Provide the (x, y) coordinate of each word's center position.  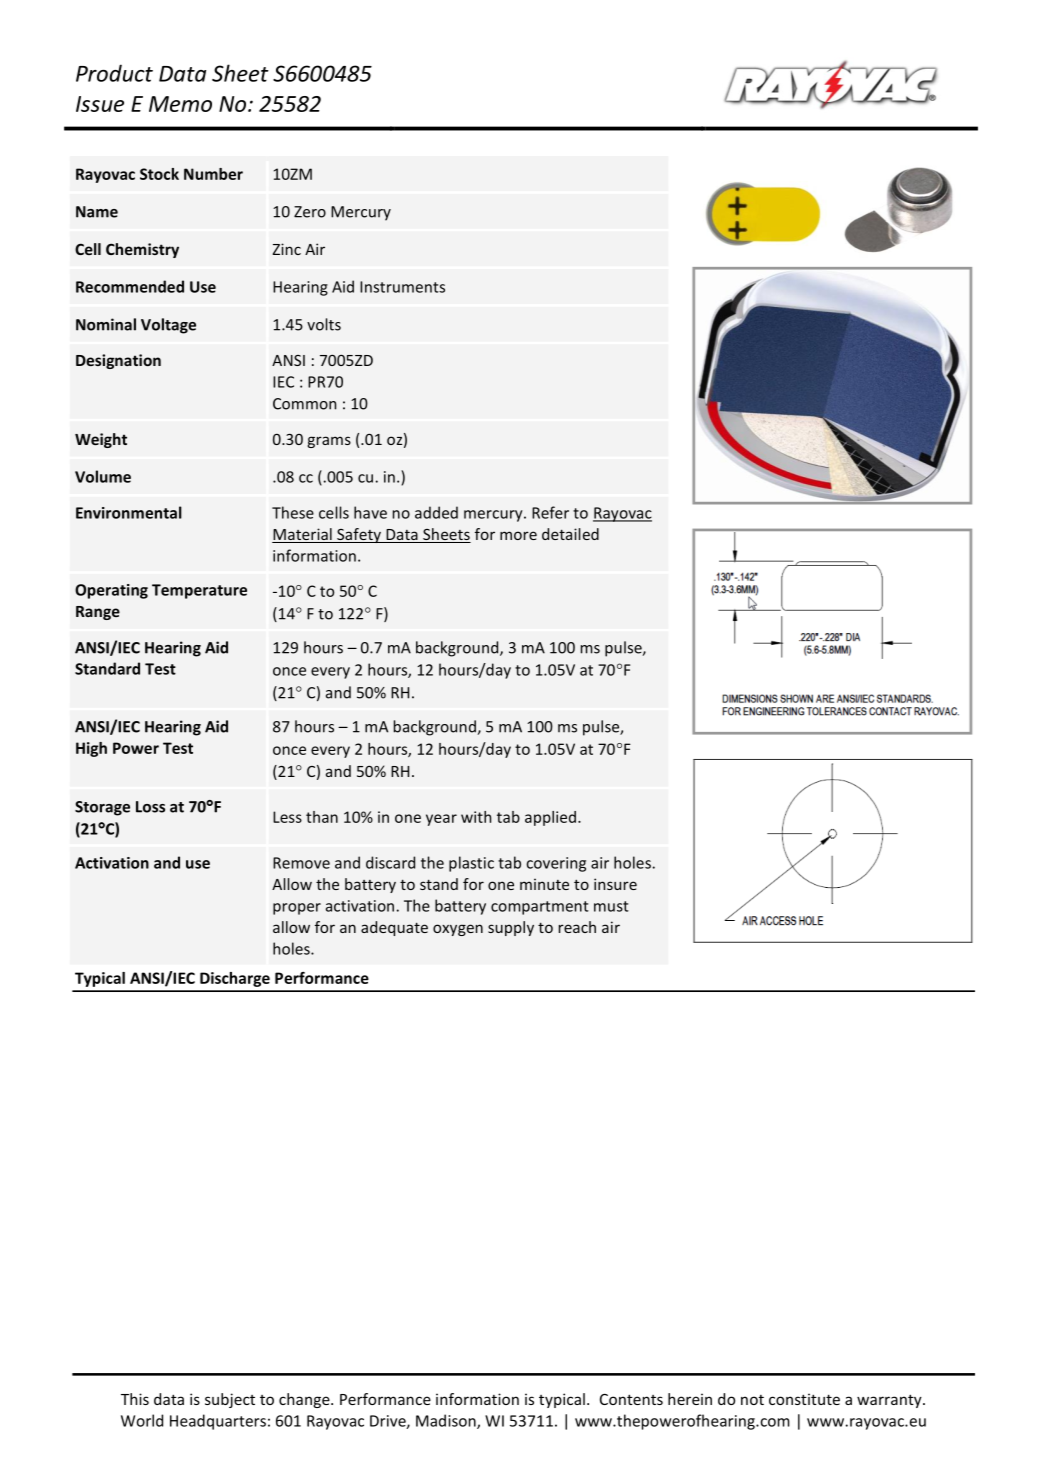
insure (615, 884)
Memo (180, 104)
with (476, 817)
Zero (310, 212)
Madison (447, 1421)
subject (230, 1400)
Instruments (402, 287)
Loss (150, 807)
